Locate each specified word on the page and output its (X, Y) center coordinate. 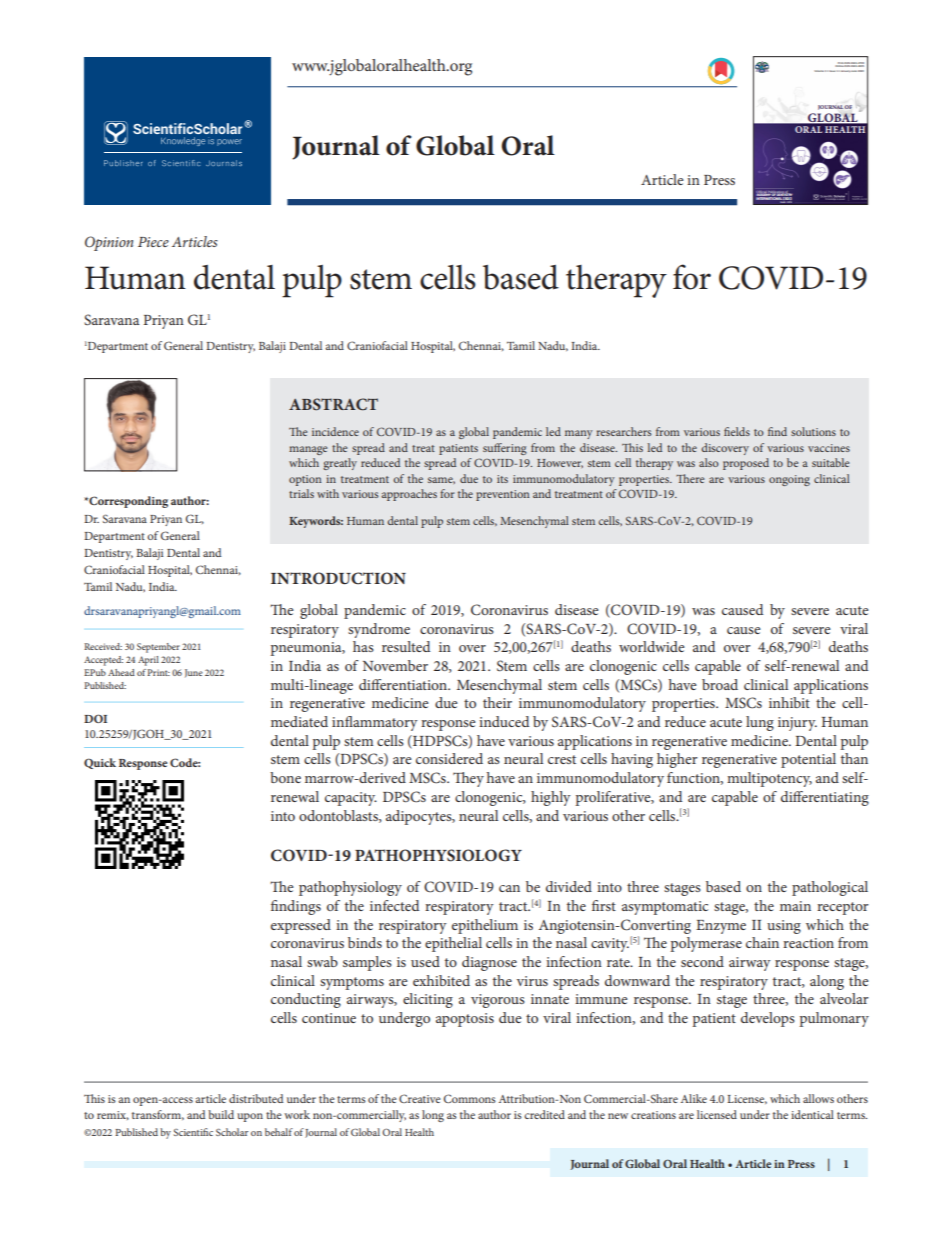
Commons (470, 1098)
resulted (406, 646)
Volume (819, 71)
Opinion (109, 243)
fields (737, 431)
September (158, 648)
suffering (505, 449)
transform (158, 1115)
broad (720, 684)
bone (285, 777)
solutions (813, 431)
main (795, 906)
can (509, 888)
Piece (153, 242)
